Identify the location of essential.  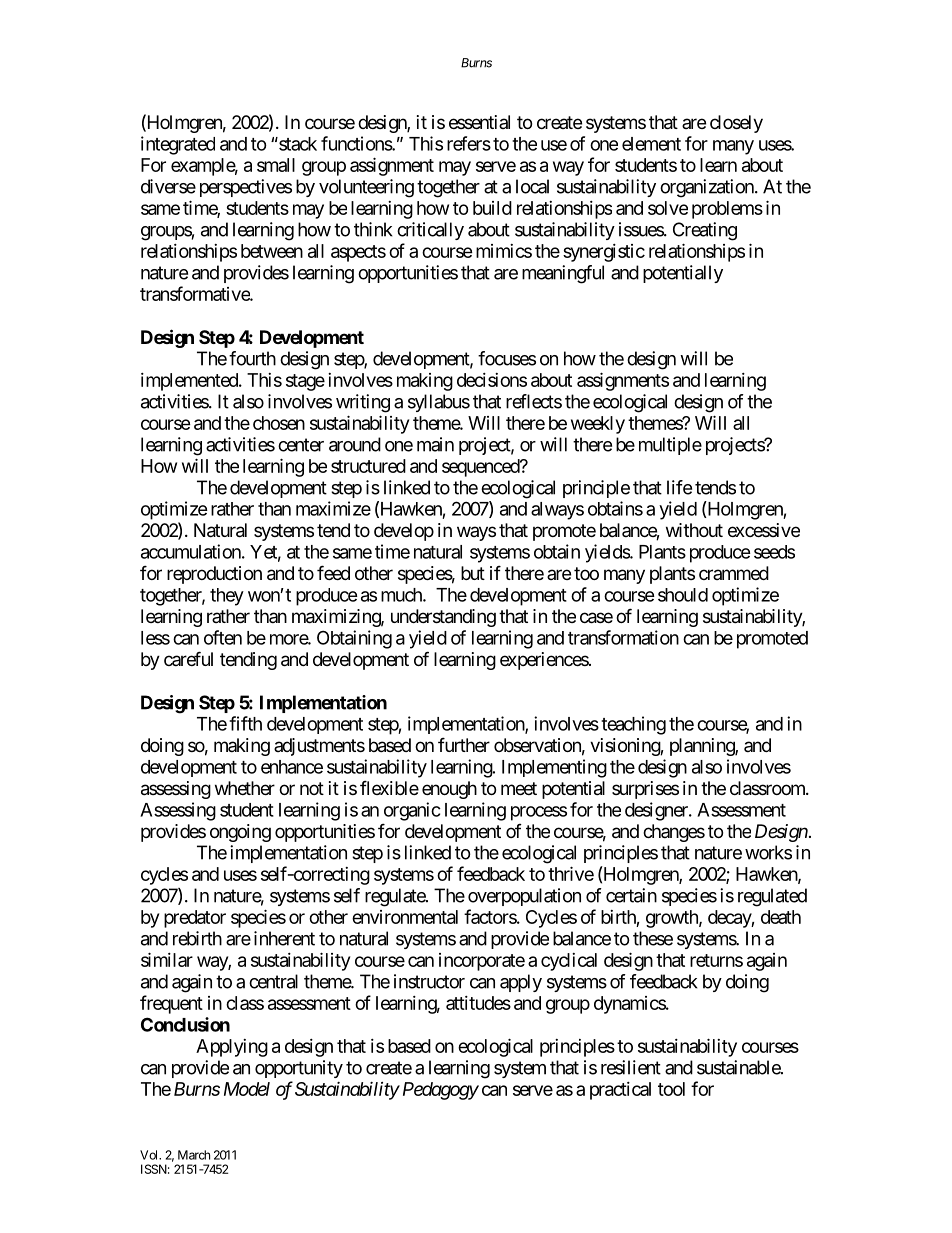
(479, 122).
